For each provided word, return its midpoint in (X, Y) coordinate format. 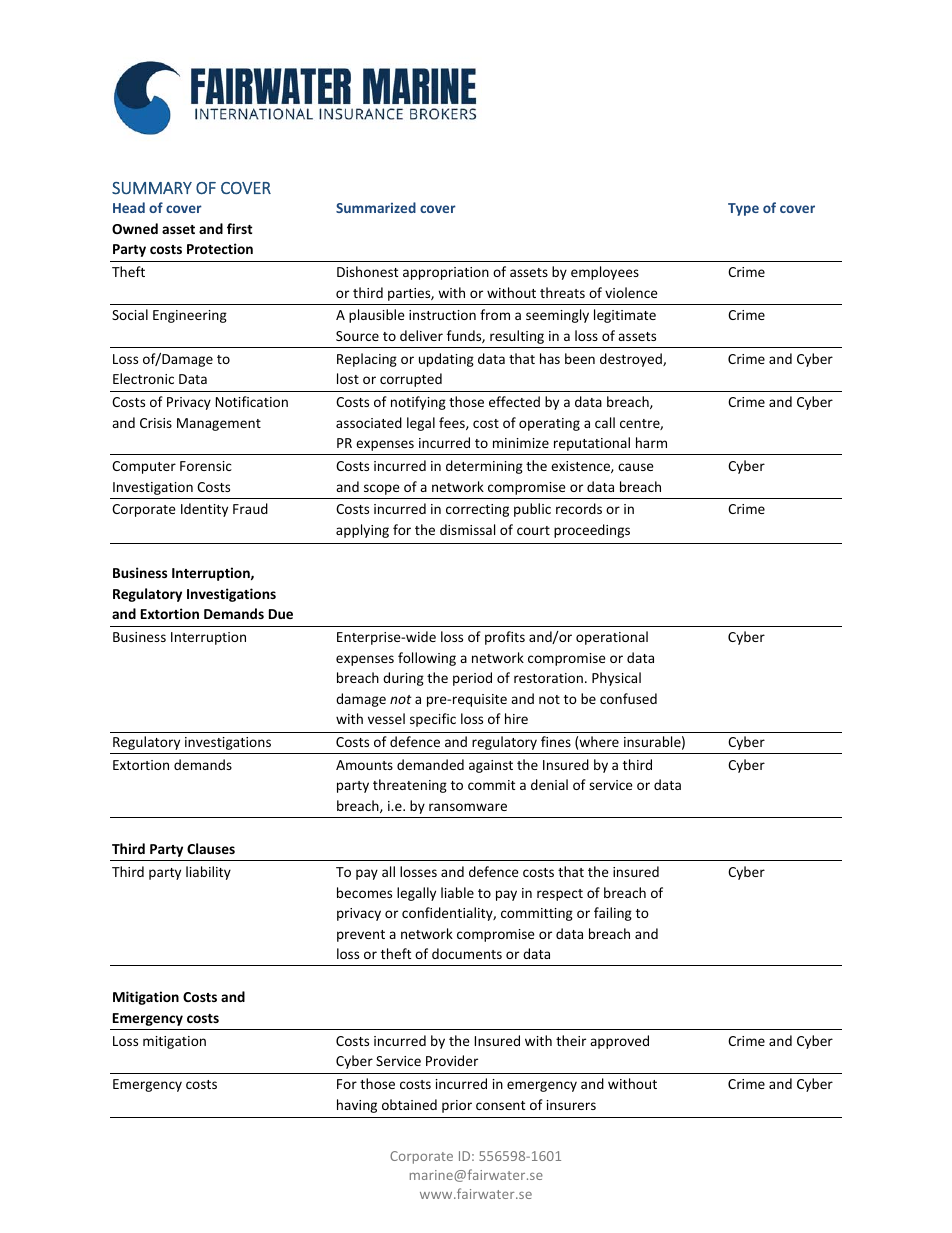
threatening (410, 786)
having (357, 1106)
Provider (452, 1060)
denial (549, 784)
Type (743, 209)
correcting (477, 510)
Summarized (376, 207)
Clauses (211, 848)
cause (636, 467)
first (240, 228)
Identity (204, 510)
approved (619, 1042)
